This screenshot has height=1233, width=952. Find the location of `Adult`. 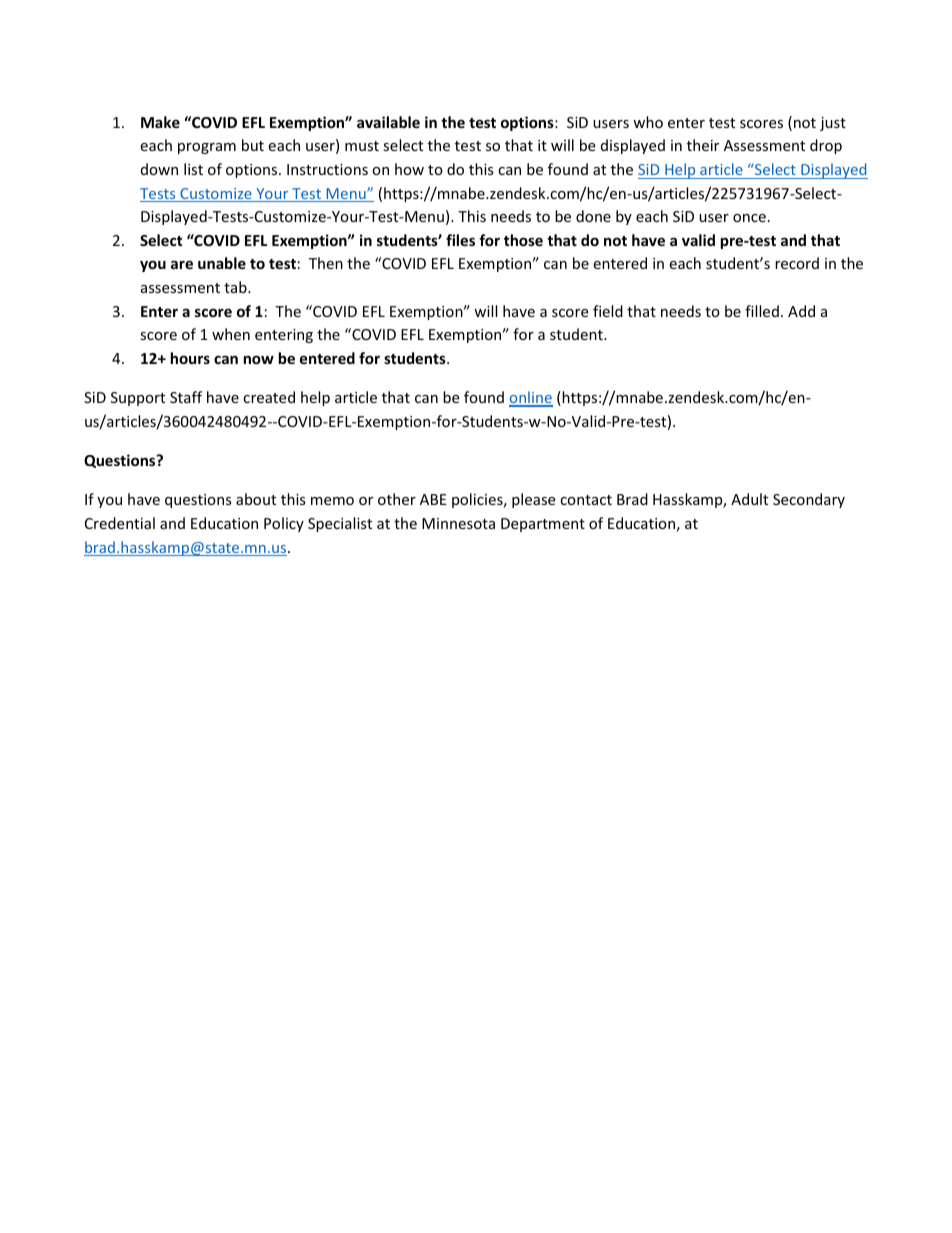

Adult is located at coordinates (749, 499).
